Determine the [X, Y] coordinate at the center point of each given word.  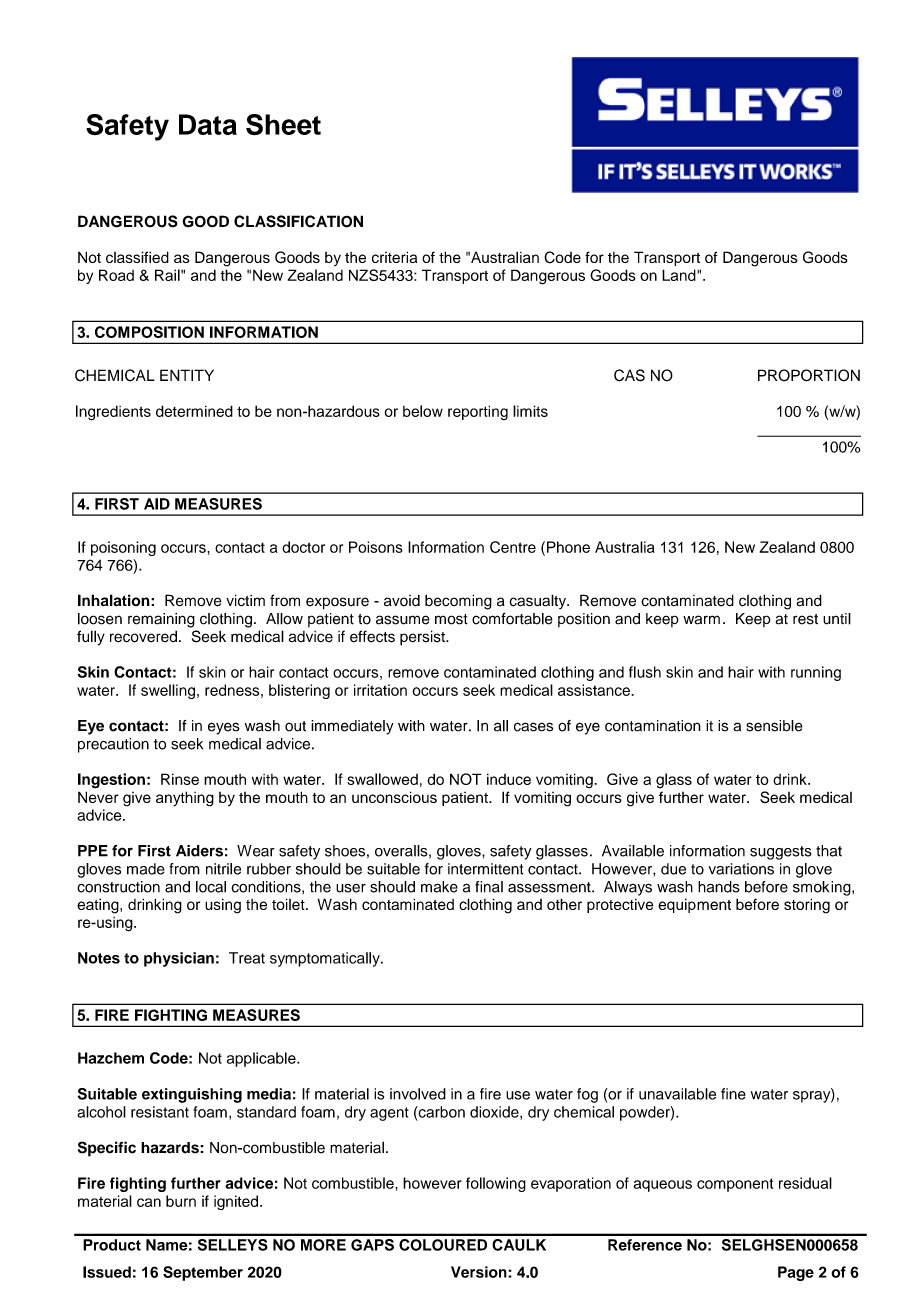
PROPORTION [809, 375]
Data [208, 124]
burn [181, 1201]
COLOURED [443, 1245]
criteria [394, 257]
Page [796, 1273]
